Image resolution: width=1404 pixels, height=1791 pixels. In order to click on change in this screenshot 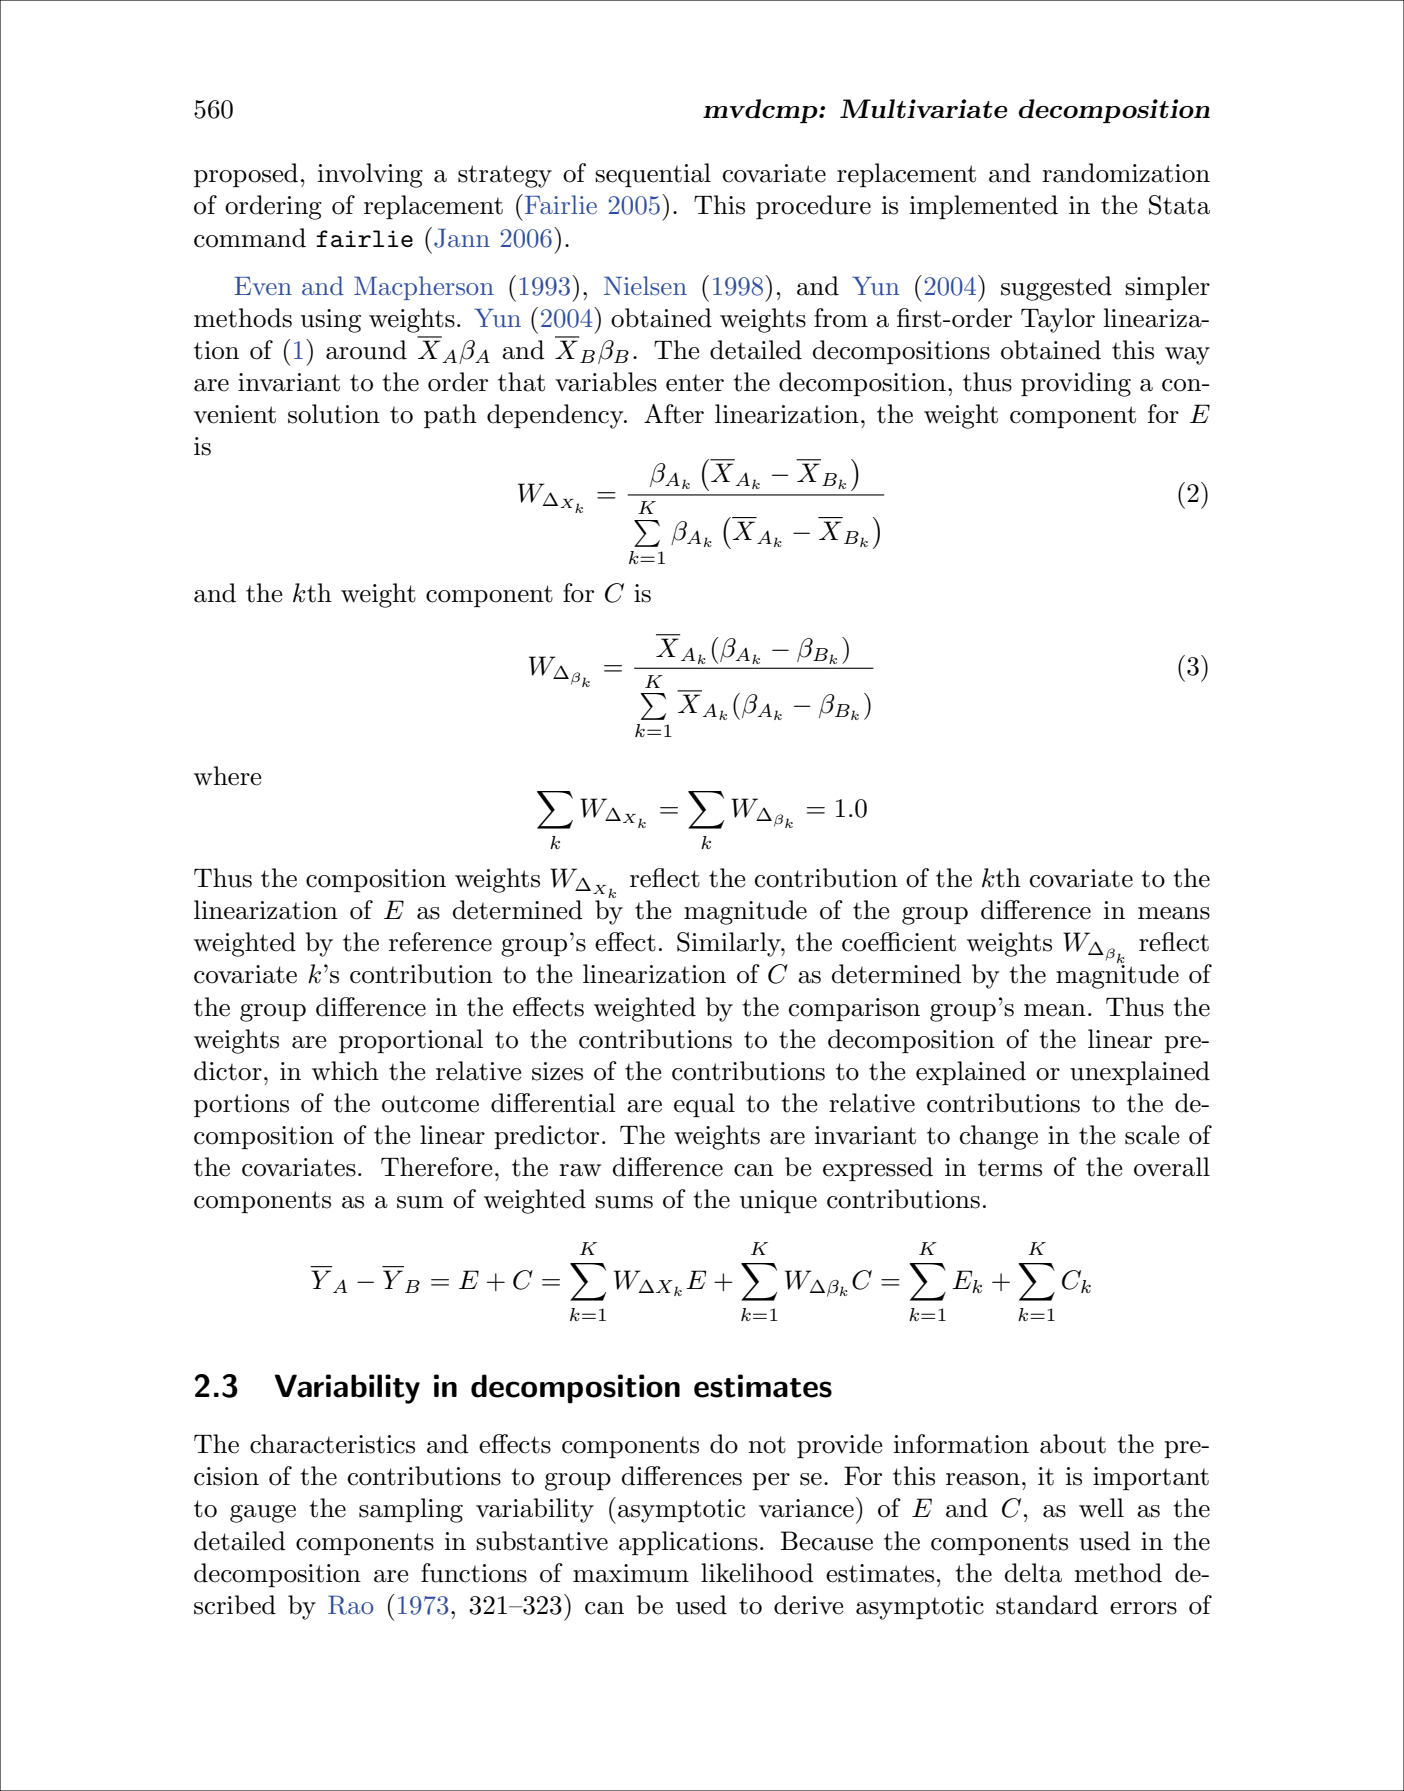, I will do `click(999, 1137)`.
